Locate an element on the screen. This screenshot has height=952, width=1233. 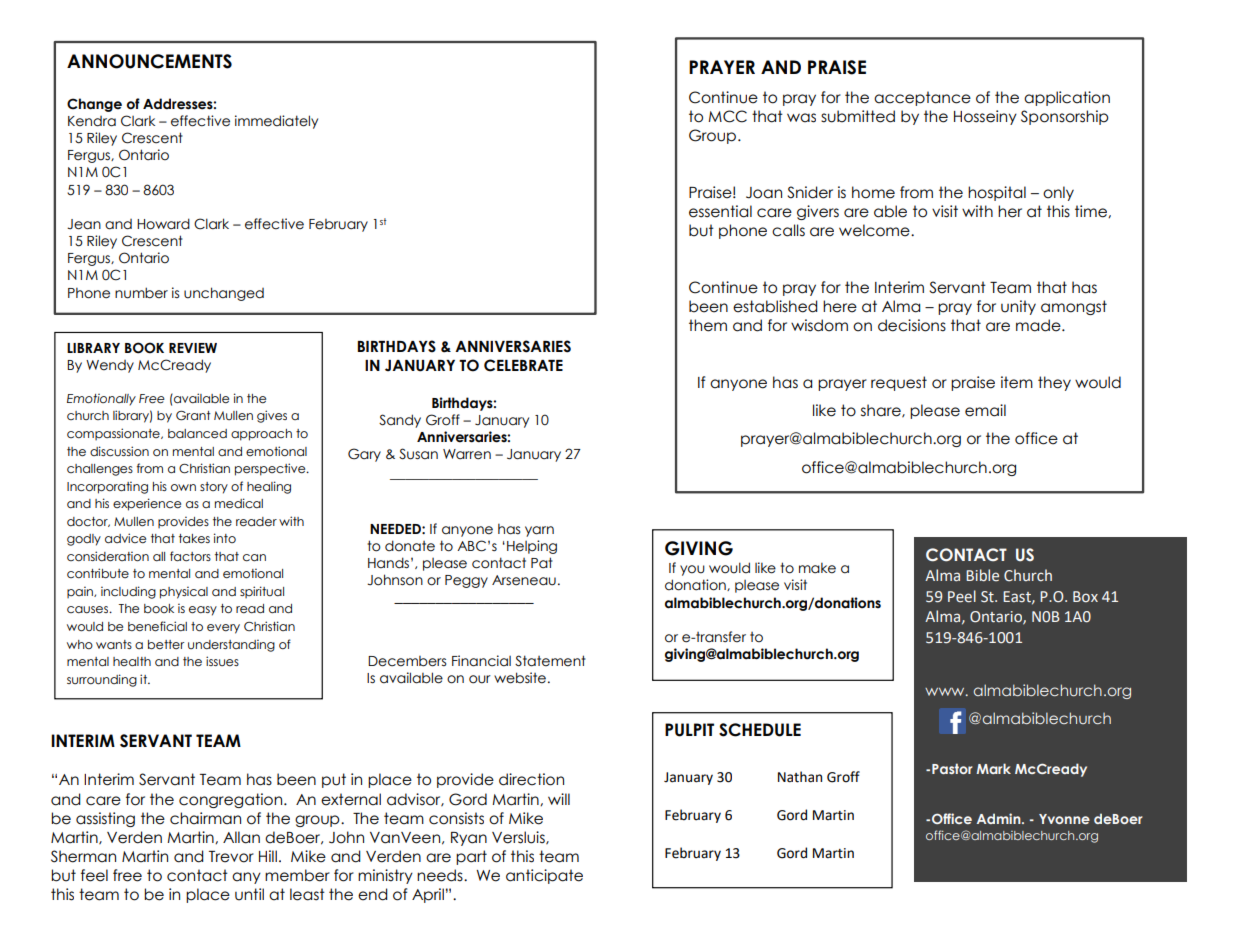
ANNOUNCEMENTS is located at coordinates (149, 61).
